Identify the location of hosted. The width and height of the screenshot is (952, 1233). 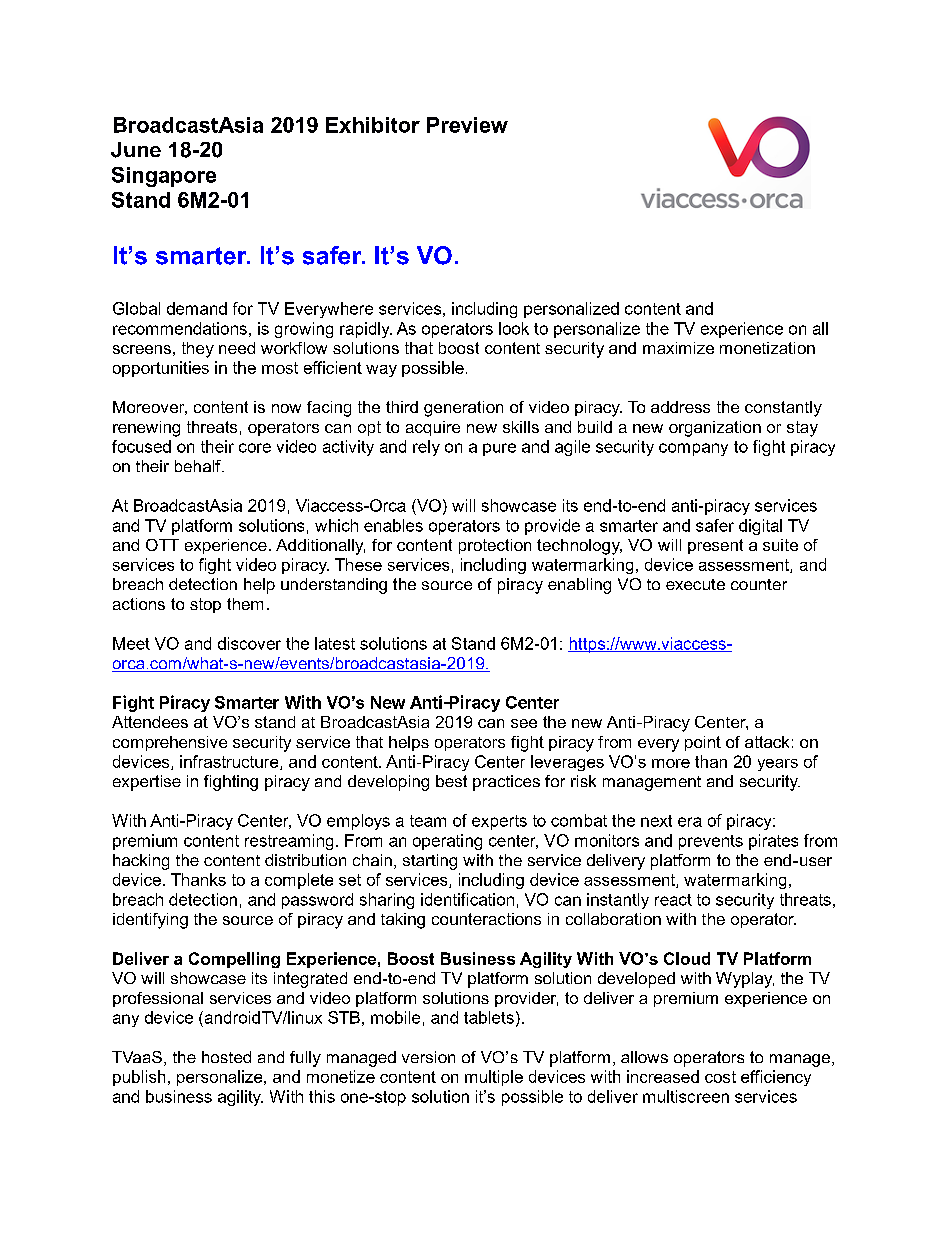
(226, 1057).
